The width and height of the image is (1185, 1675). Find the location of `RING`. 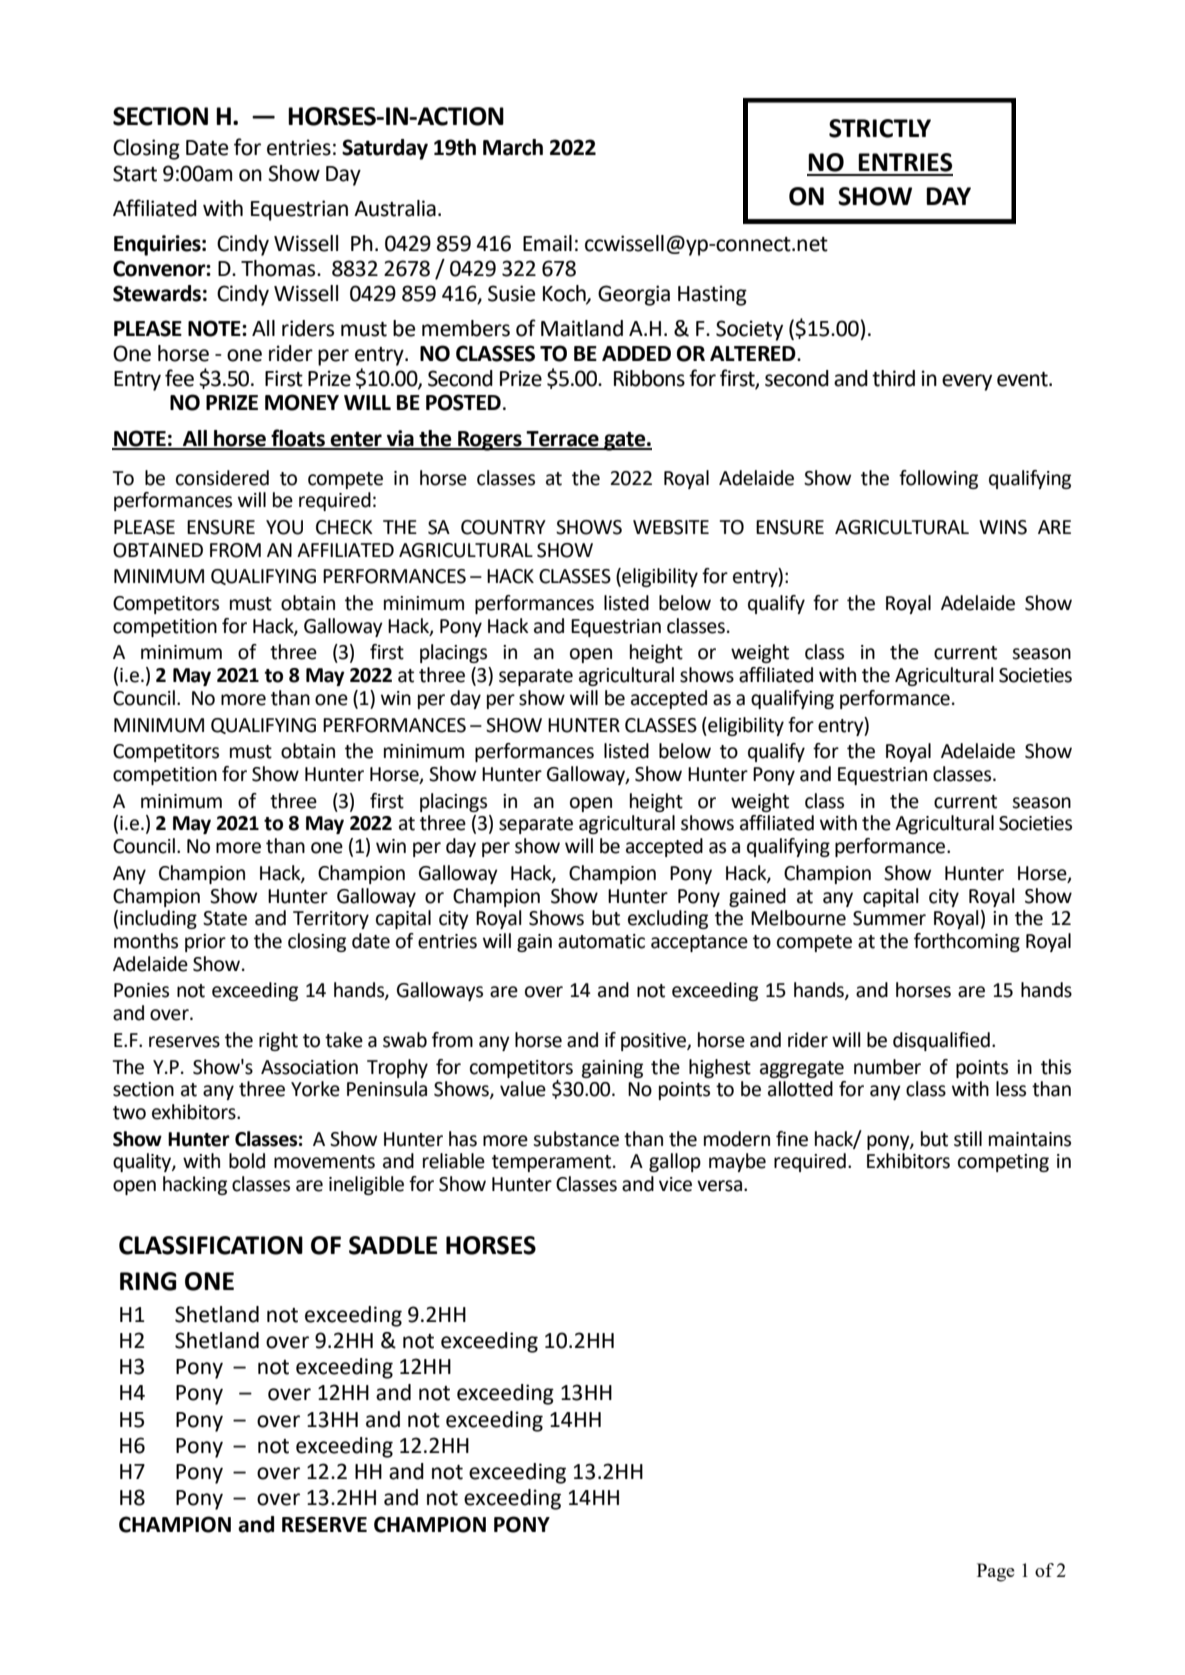

RING is located at coordinates (148, 1281).
